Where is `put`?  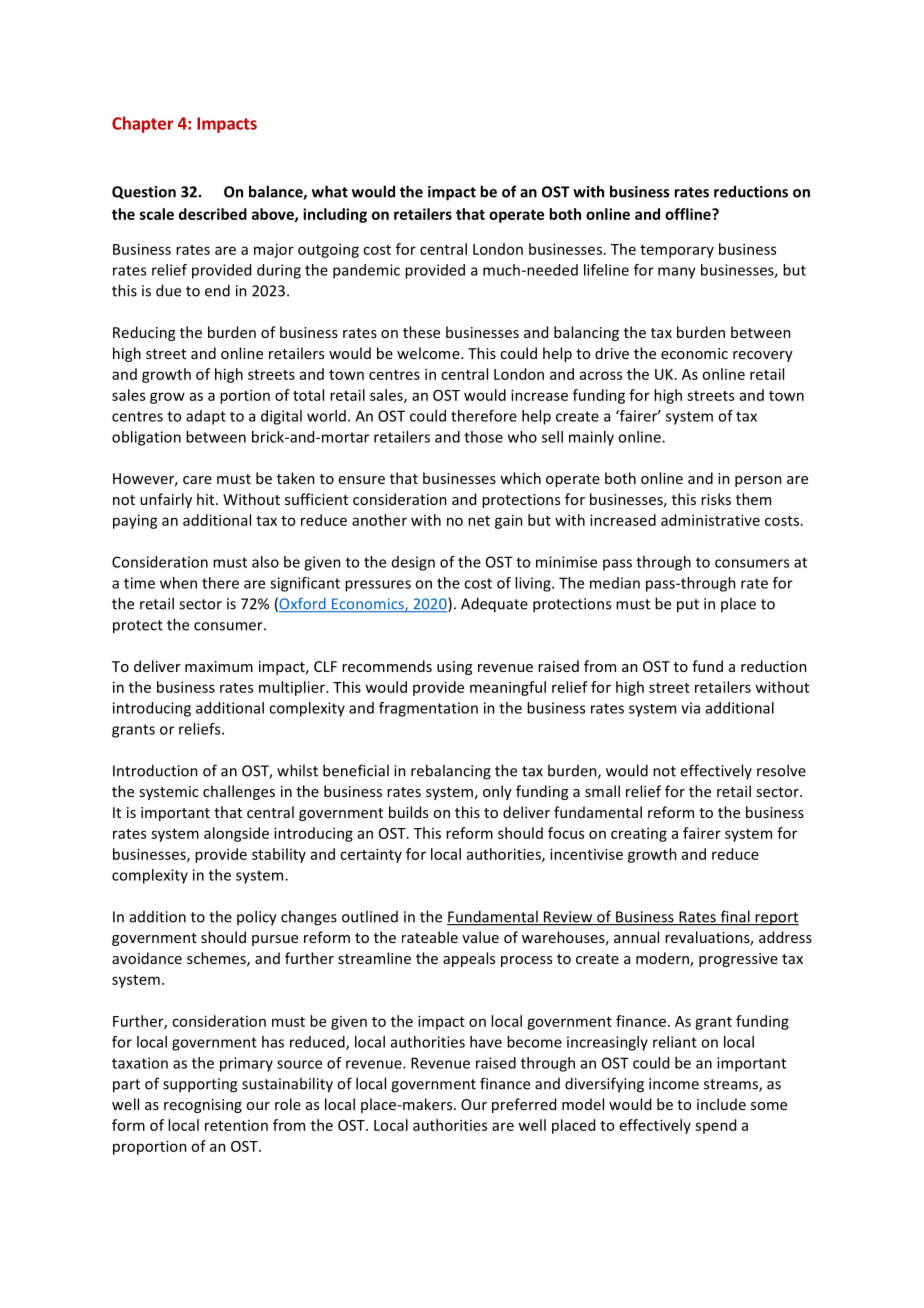
put is located at coordinates (688, 606).
